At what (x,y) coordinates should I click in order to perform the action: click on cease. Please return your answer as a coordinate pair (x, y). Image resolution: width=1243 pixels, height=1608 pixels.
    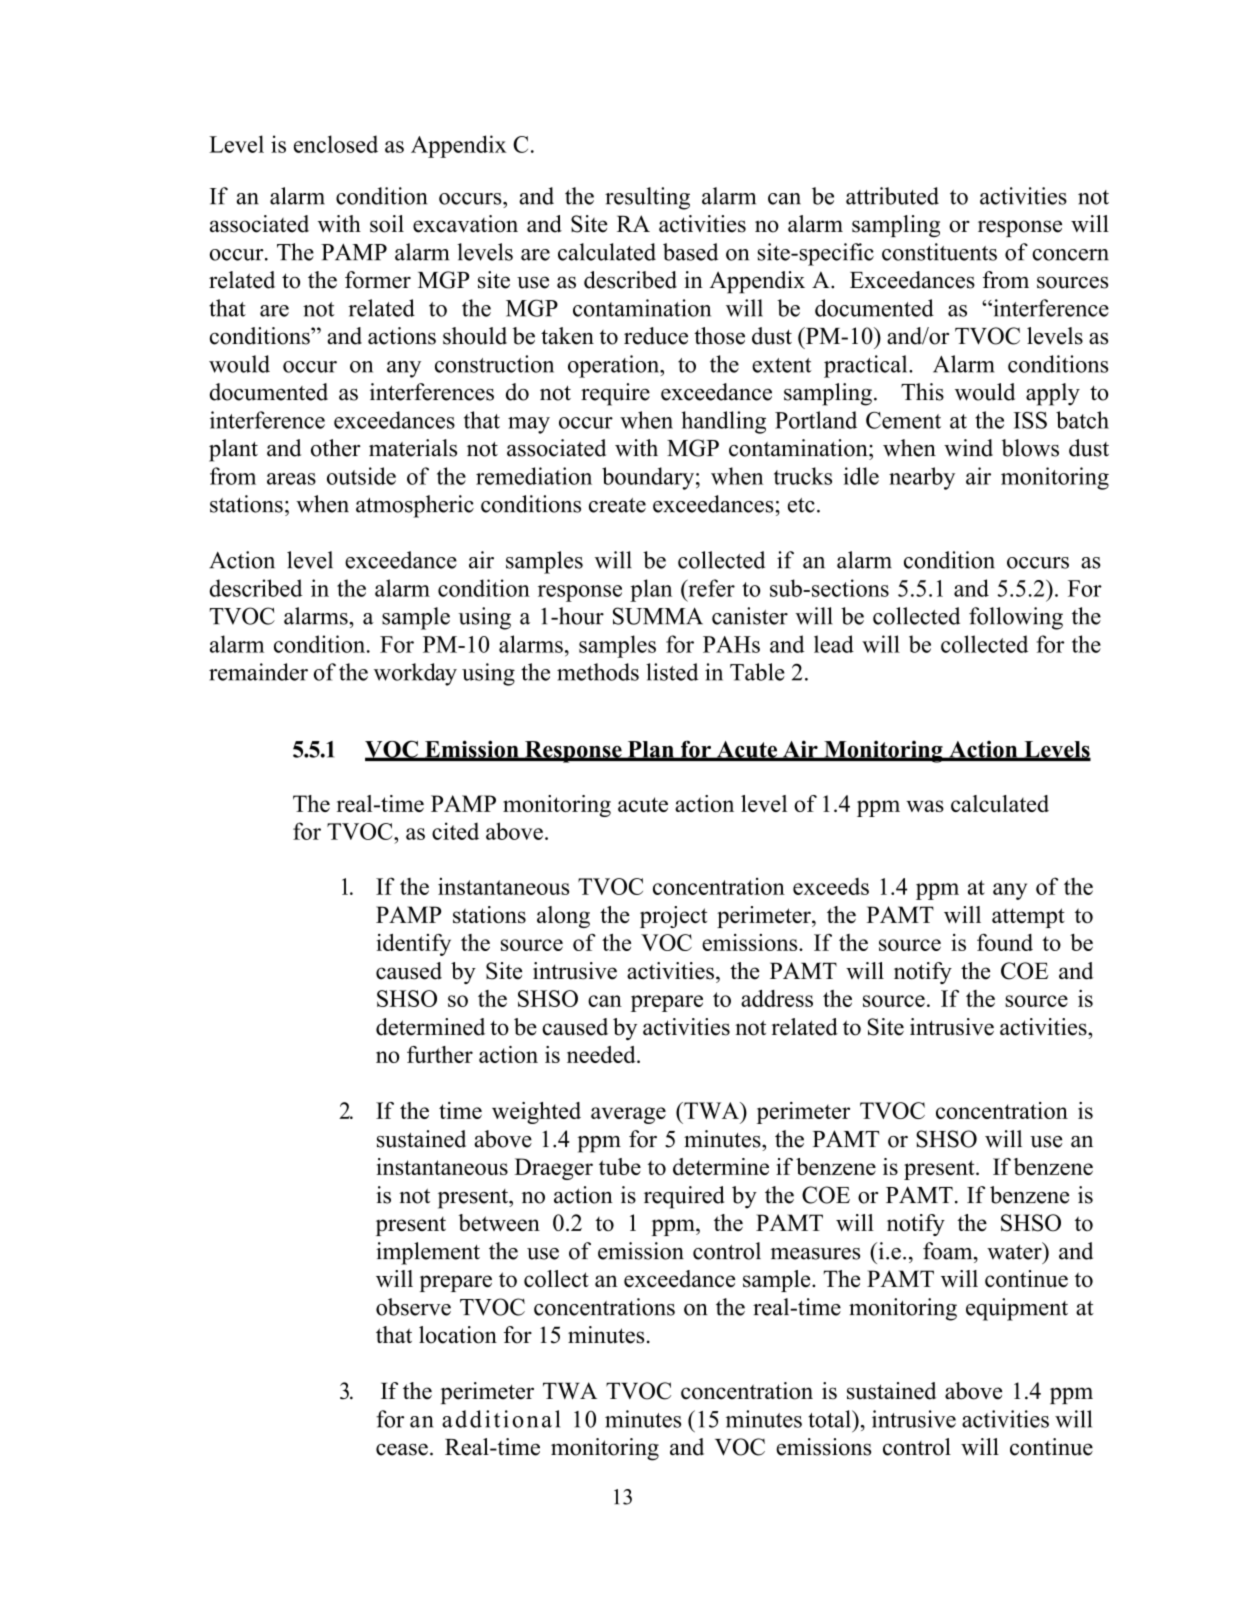
    Looking at the image, I should click on (402, 1449).
